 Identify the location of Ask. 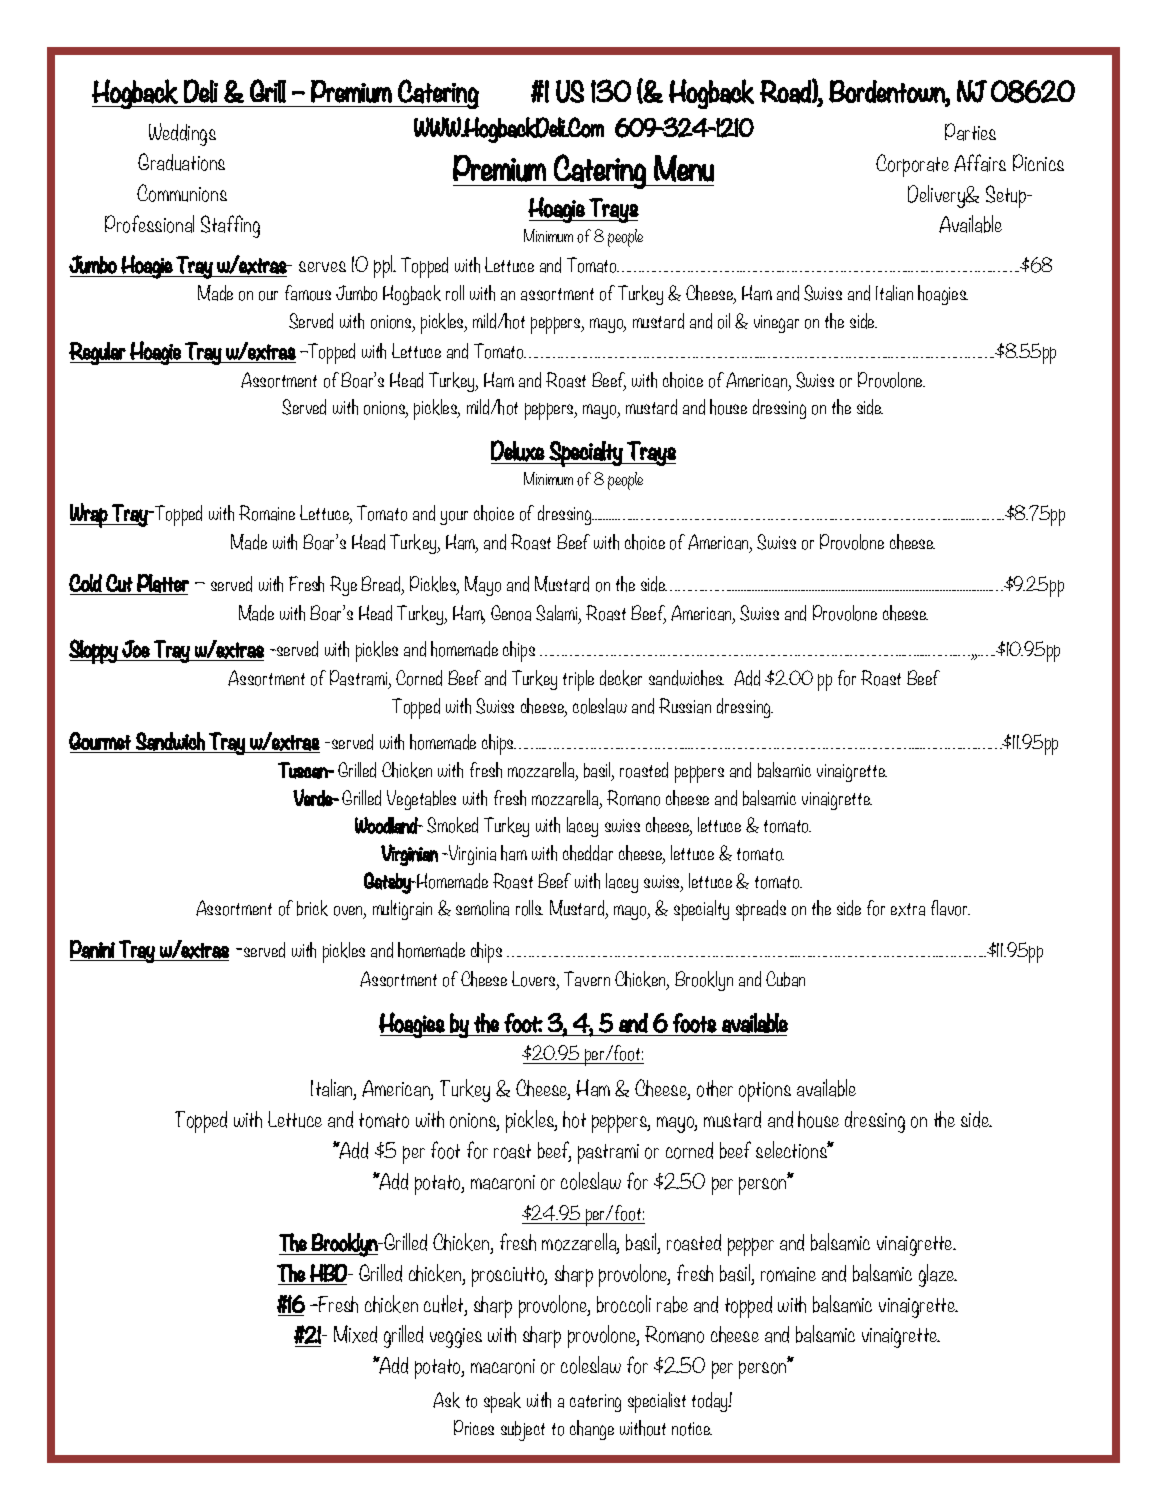
(446, 1400).
